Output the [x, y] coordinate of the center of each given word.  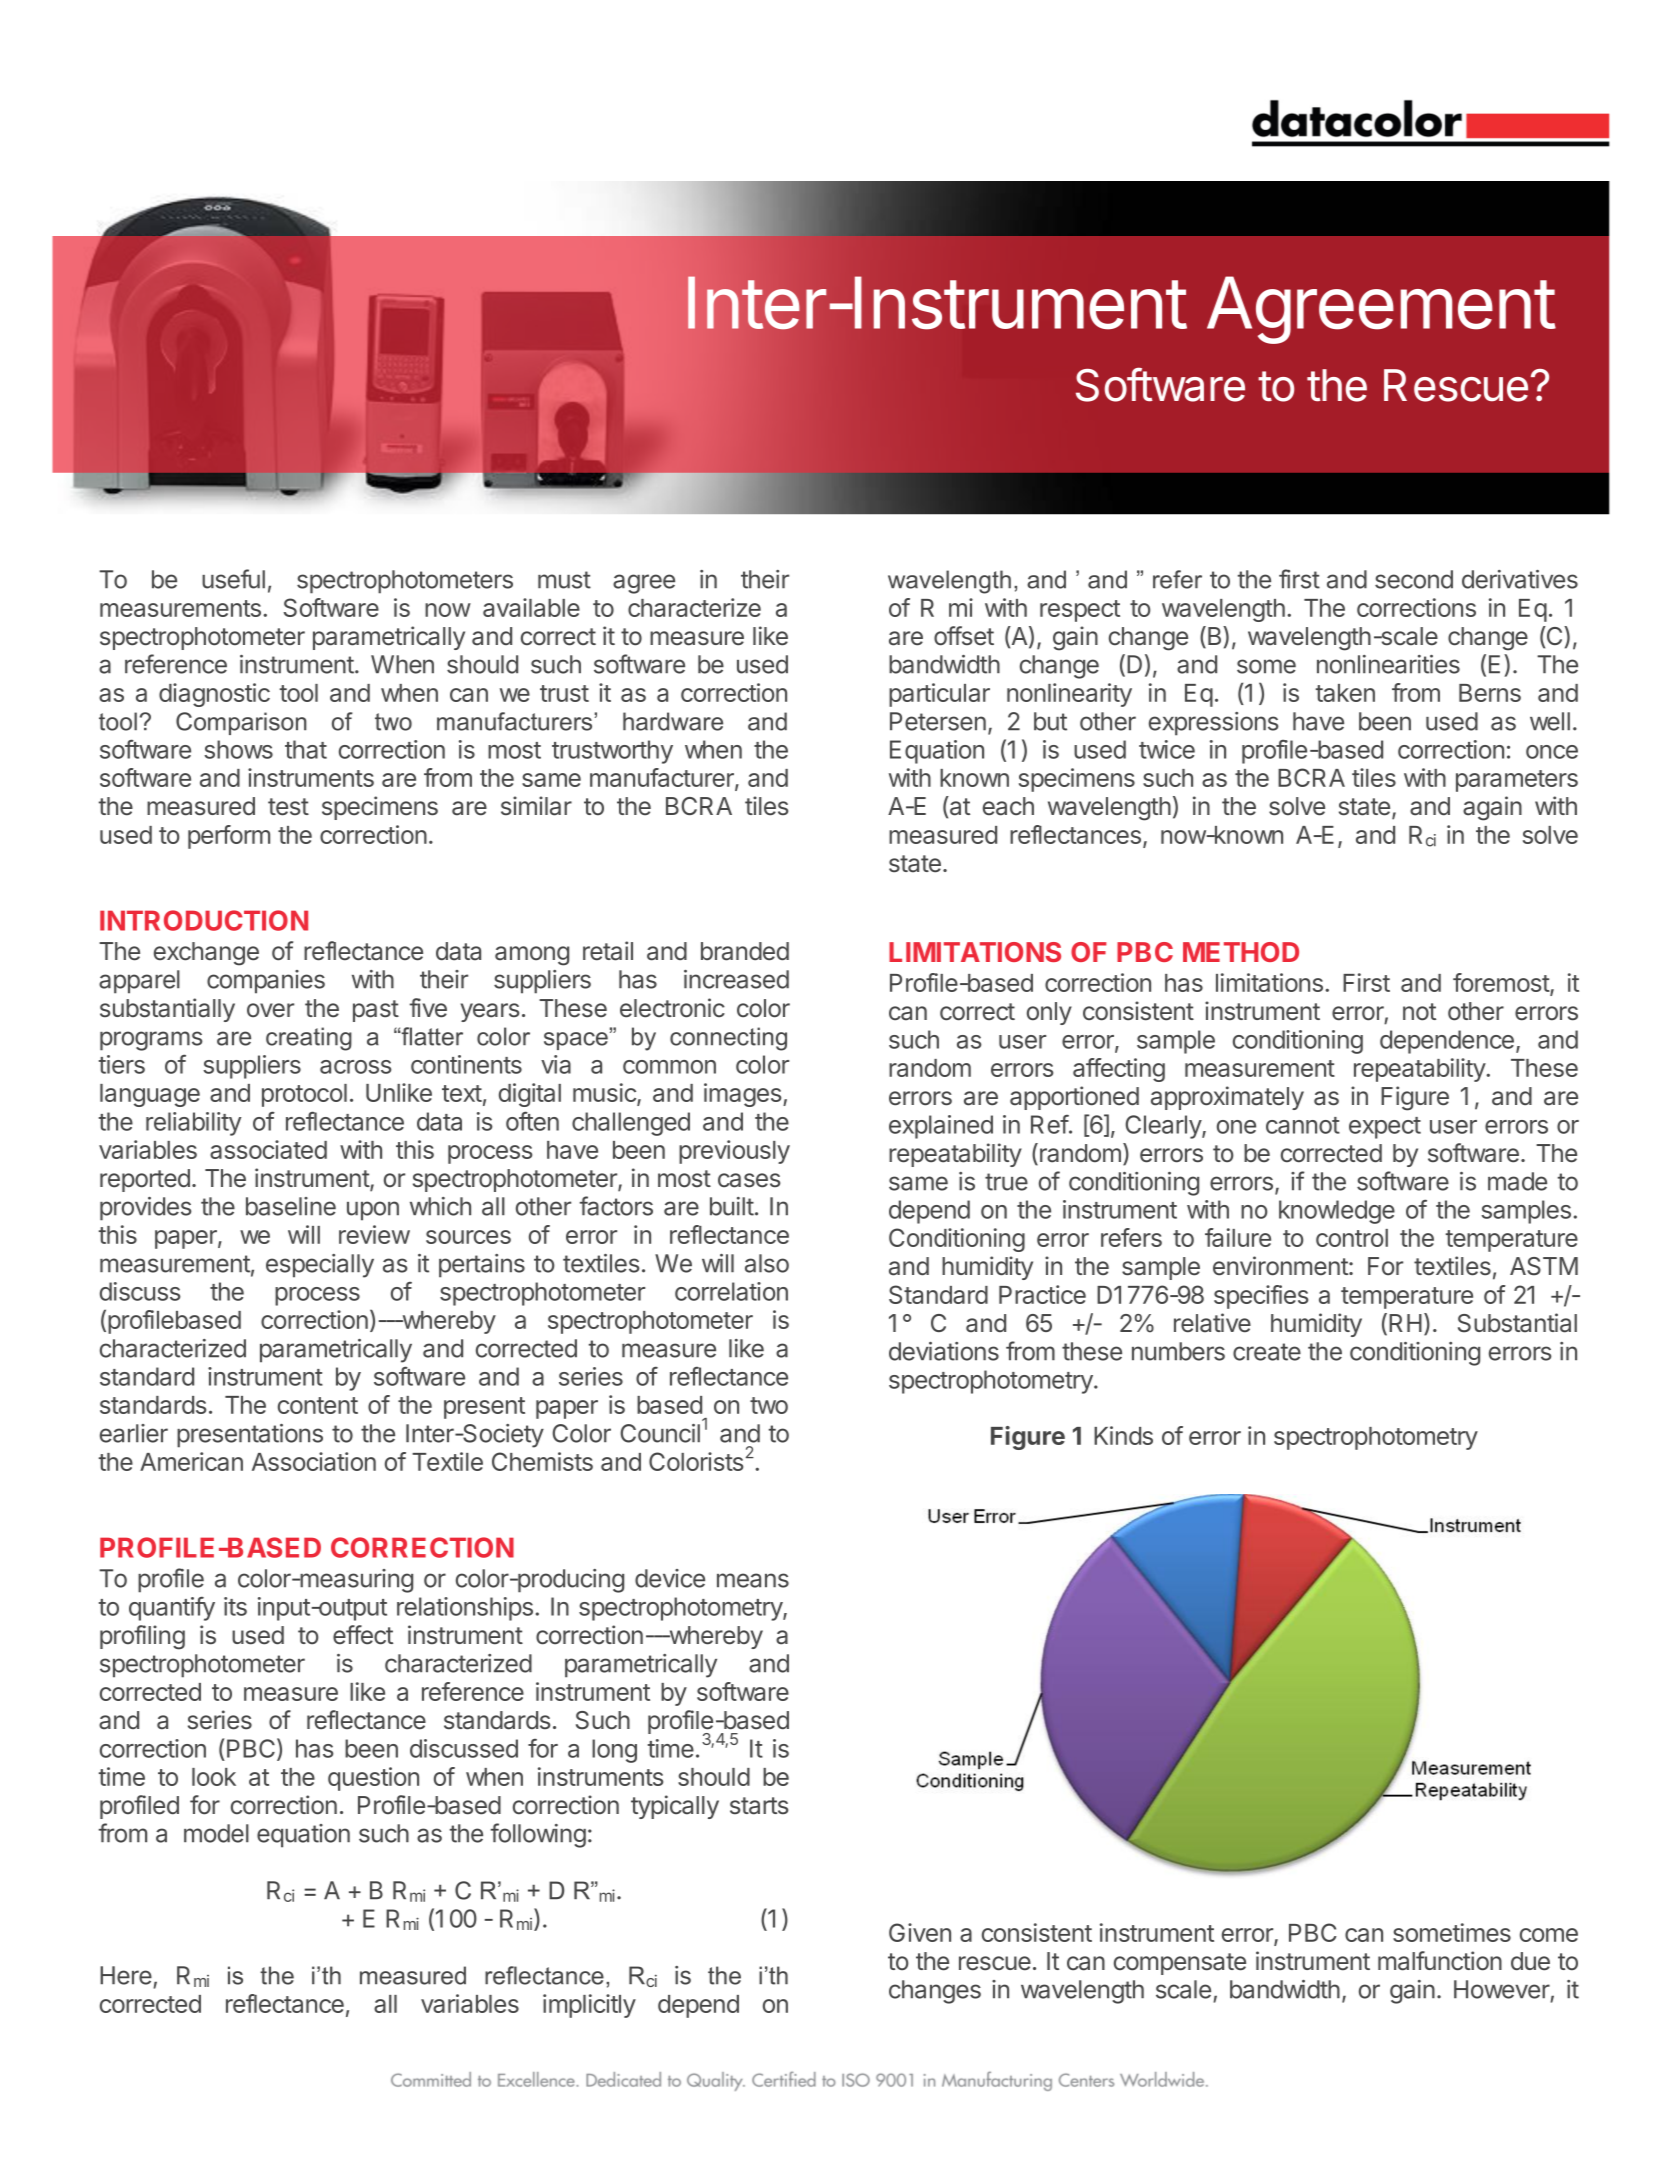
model [216, 1833]
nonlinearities [1388, 664]
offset [964, 636]
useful [233, 579]
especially [320, 1266]
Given [920, 1932]
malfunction [1440, 1961]
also [767, 1263]
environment [1281, 1266]
